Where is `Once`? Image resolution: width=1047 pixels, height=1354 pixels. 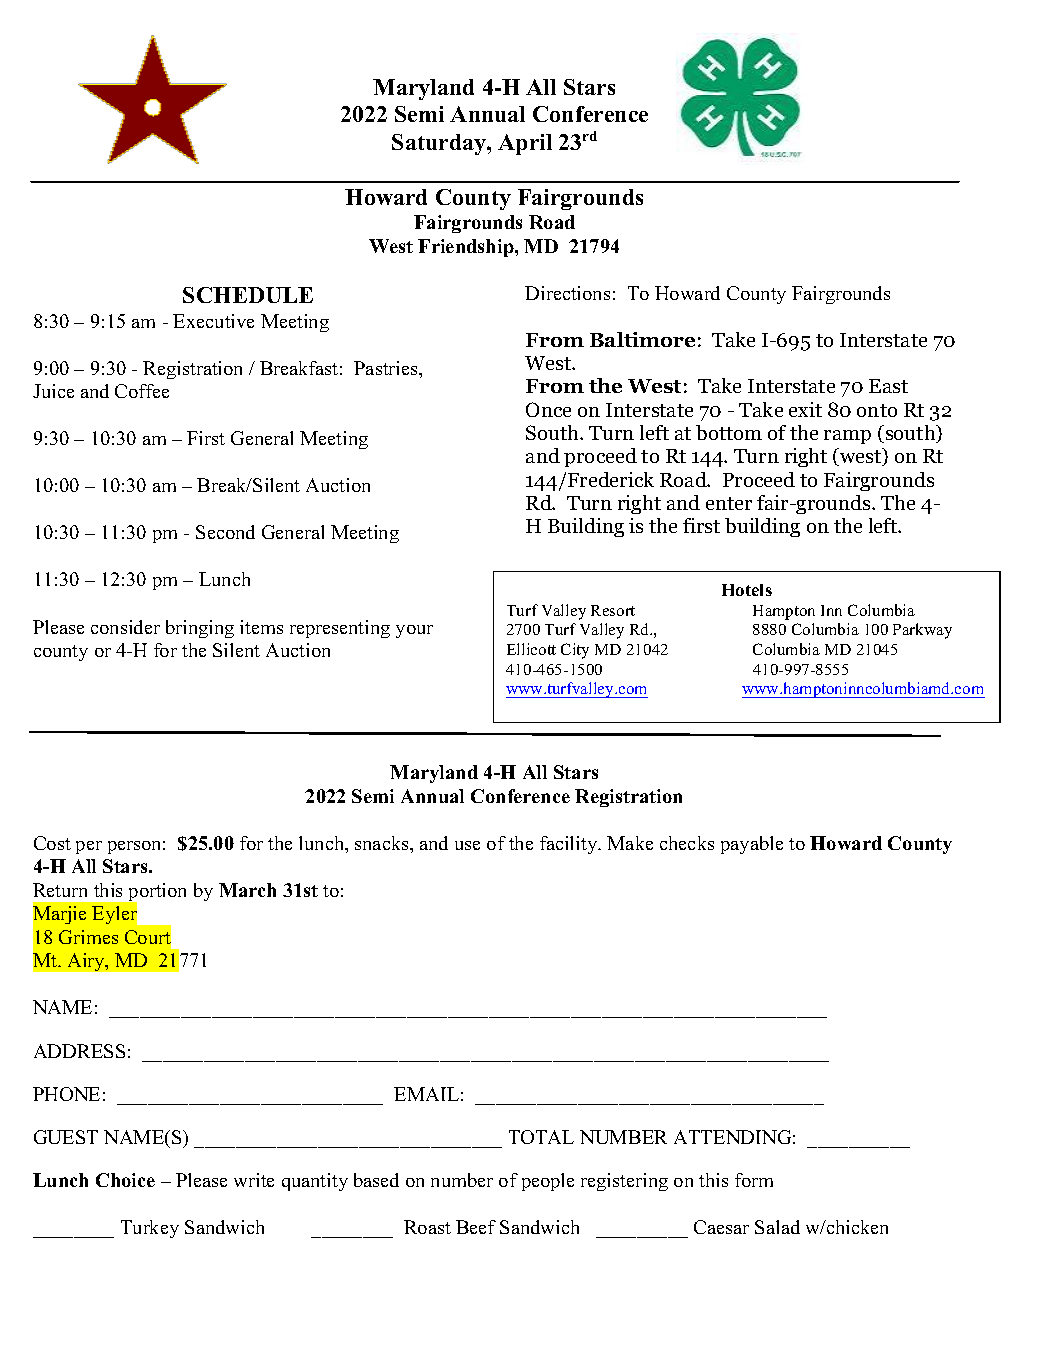
Once is located at coordinates (548, 409).
